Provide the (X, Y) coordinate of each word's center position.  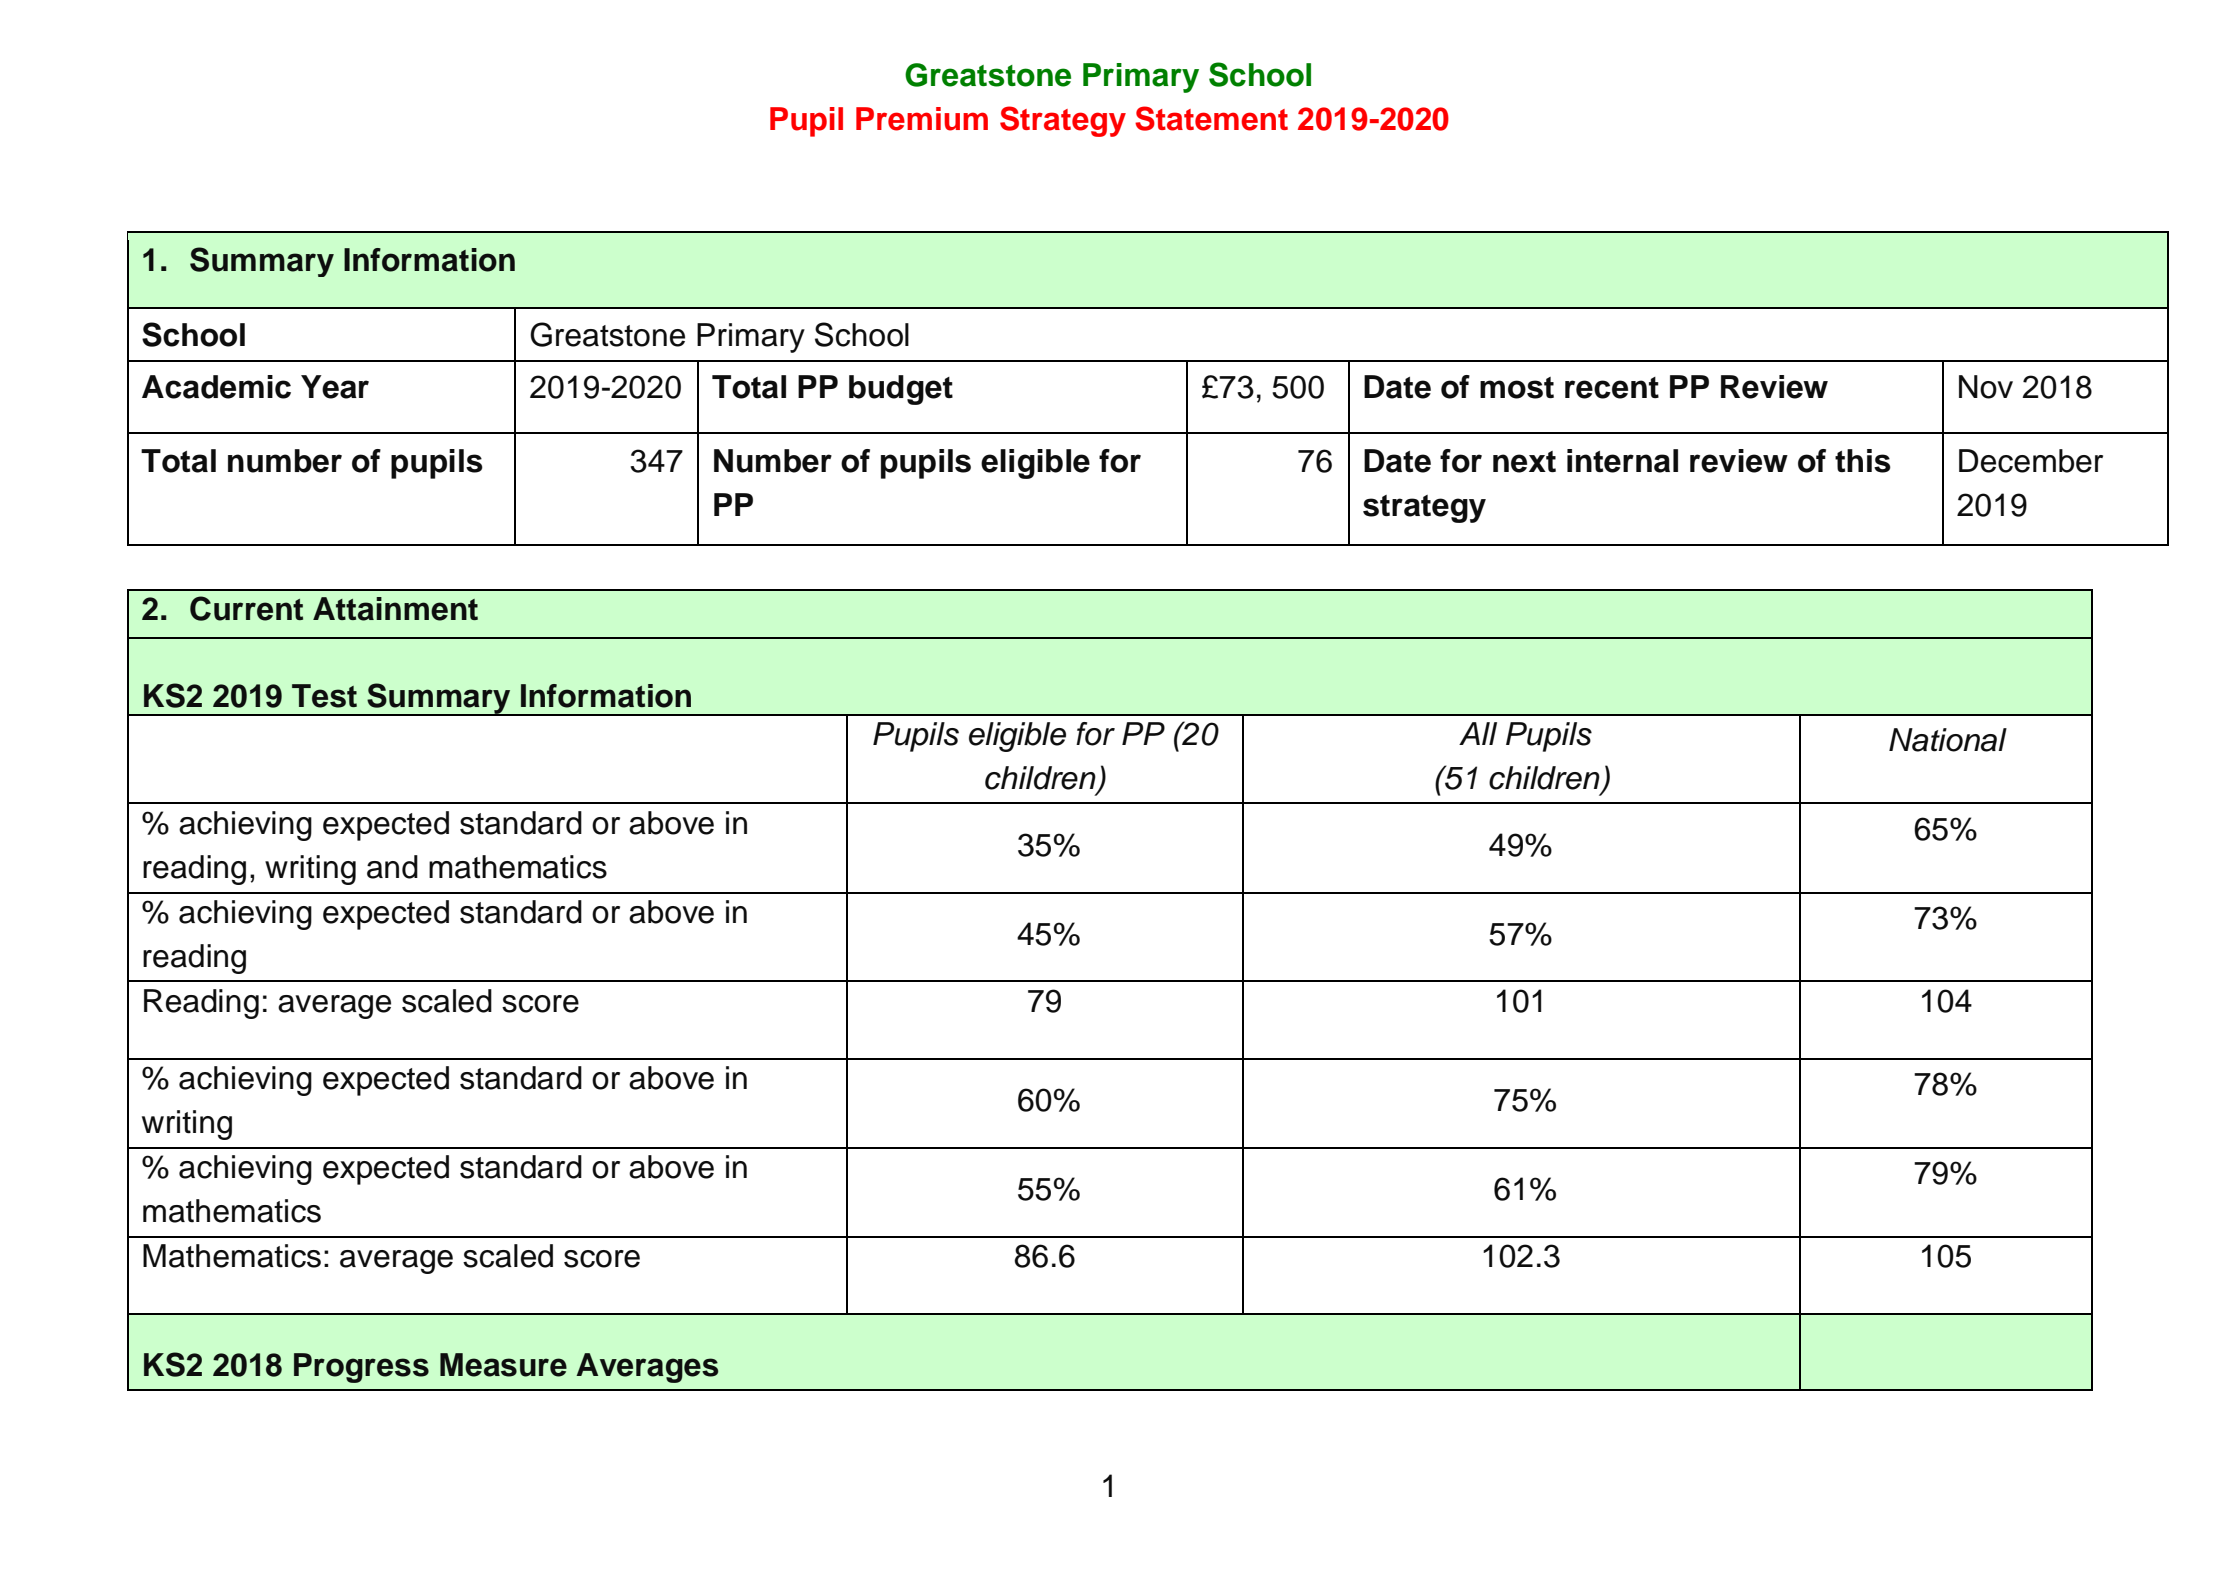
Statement (1211, 118)
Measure (503, 1365)
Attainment (395, 609)
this (1863, 461)
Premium (922, 119)
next (1524, 462)
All (1478, 733)
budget (901, 390)
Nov (1986, 387)
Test (324, 696)
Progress (361, 1368)
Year (335, 387)
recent (1612, 388)
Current (246, 608)
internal (1622, 461)
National (1948, 740)
